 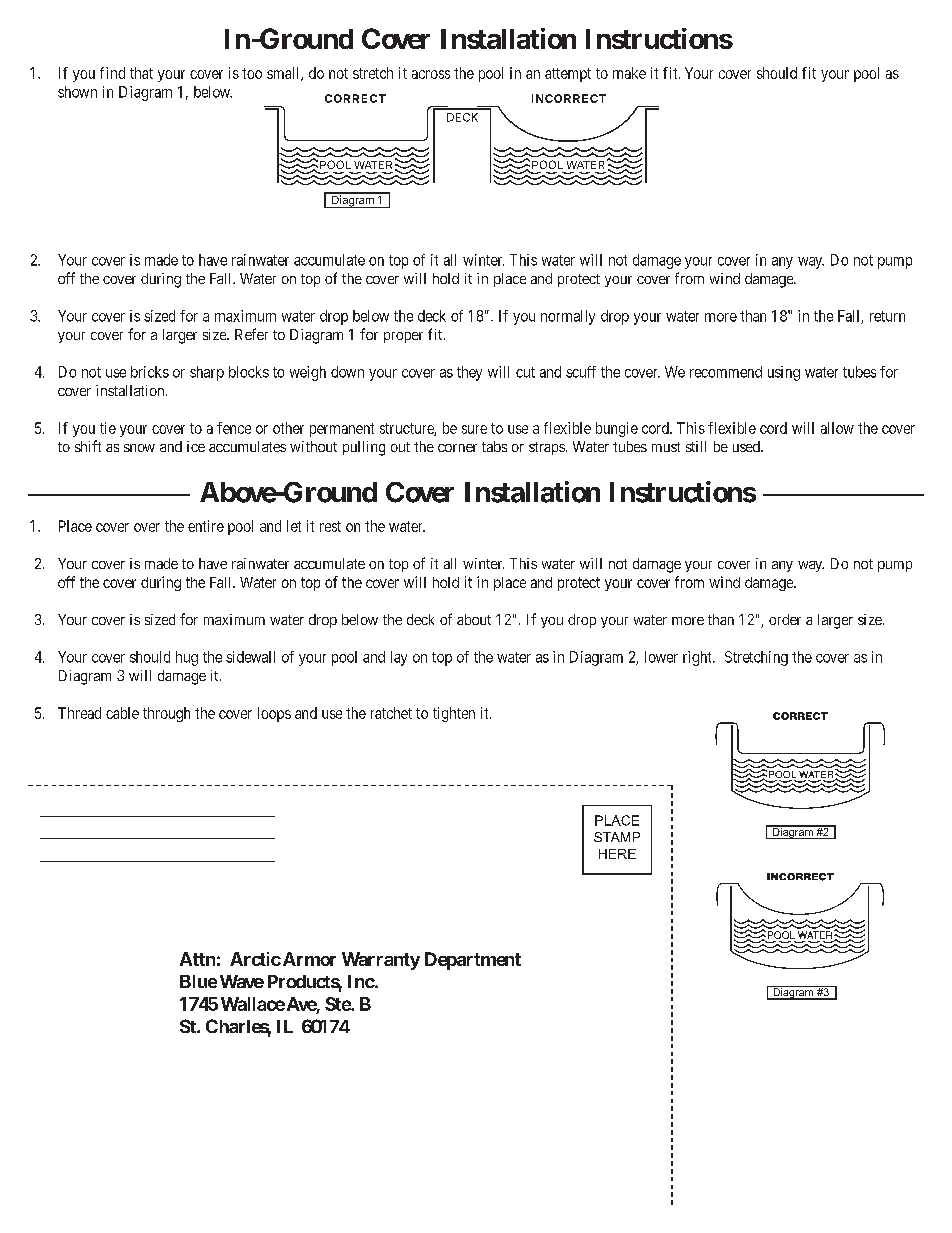 What do you see at coordinates (629, 73) in the image?
I see `make` at bounding box center [629, 73].
